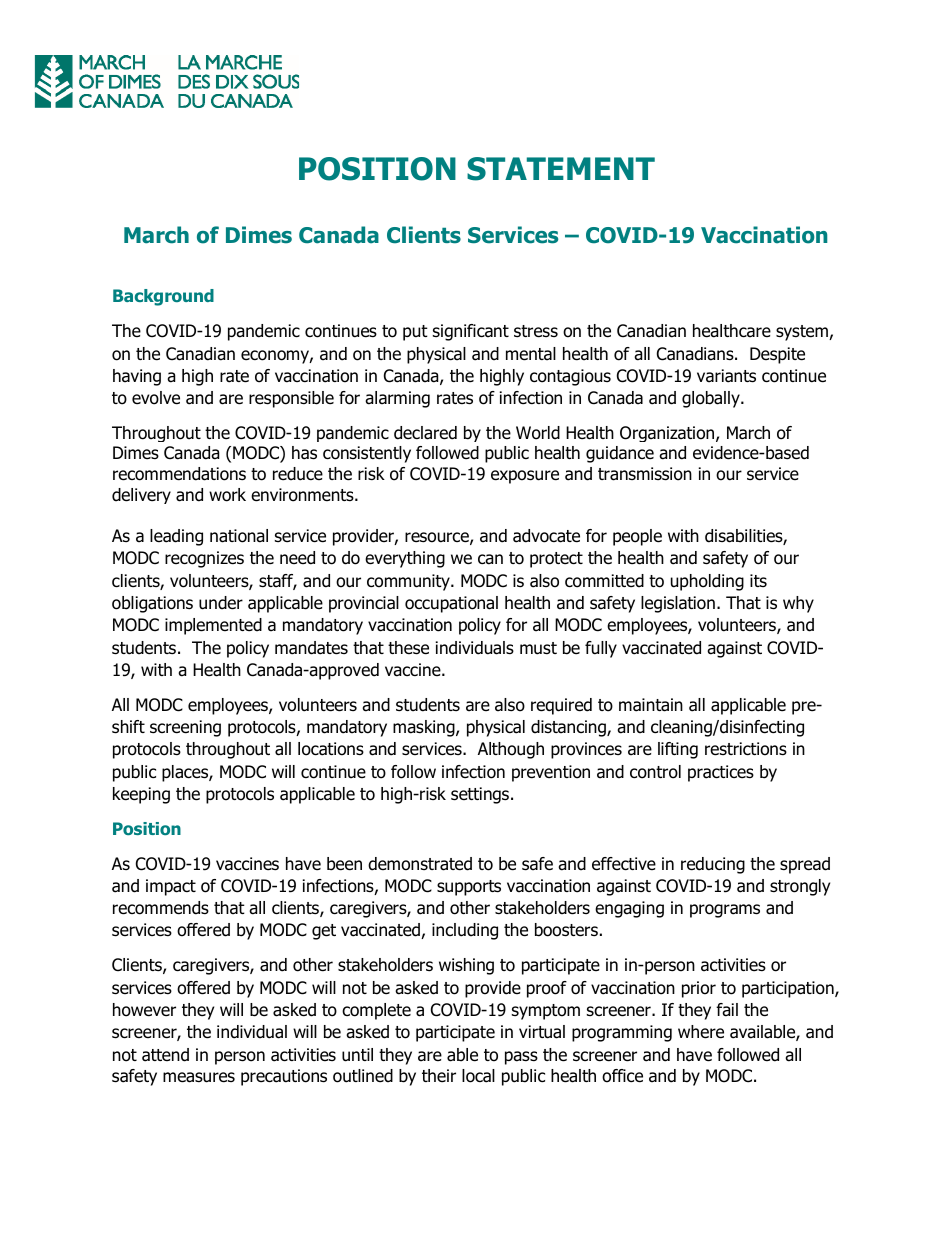 This image has width=952, height=1233. I want to click on occupational, so click(451, 604).
